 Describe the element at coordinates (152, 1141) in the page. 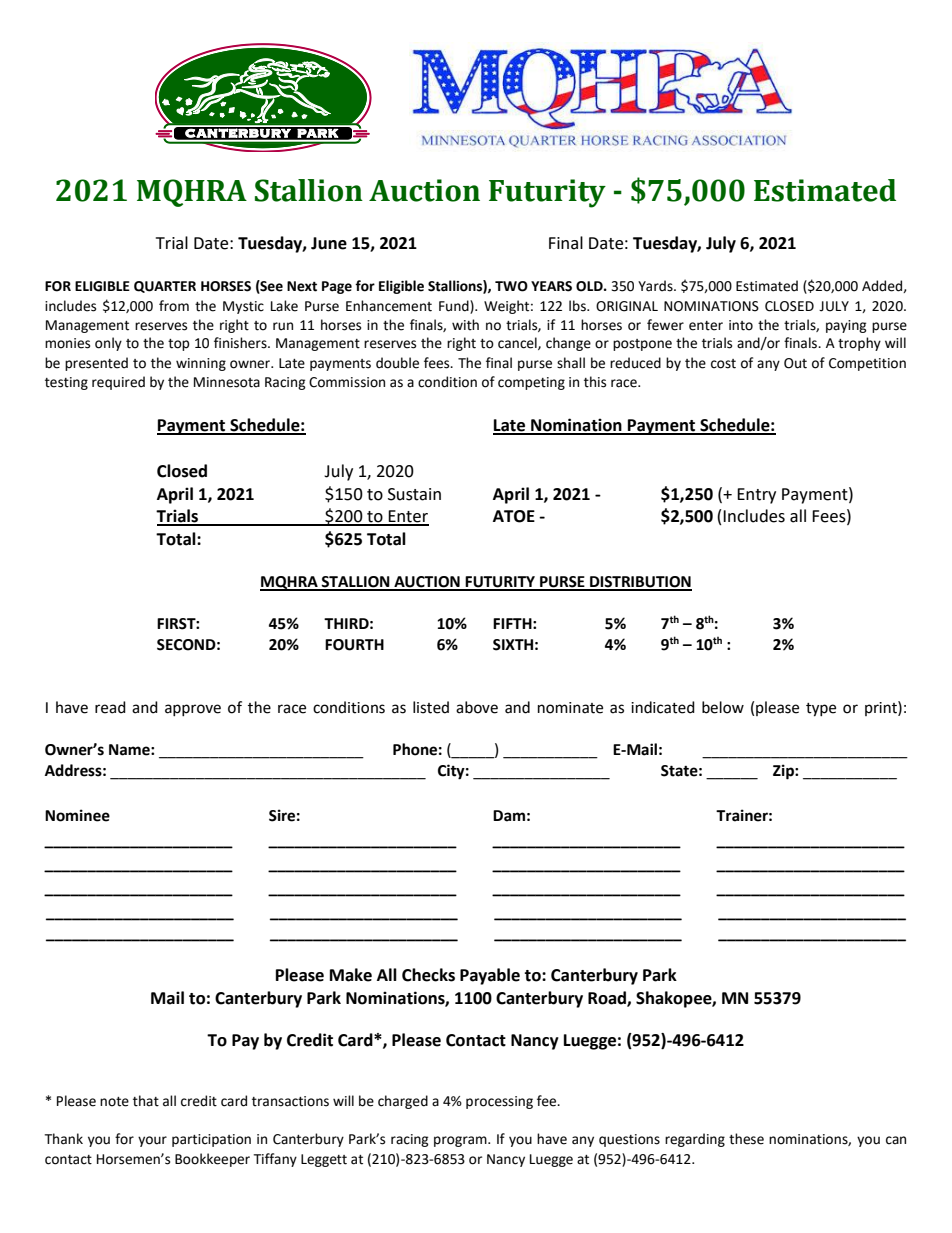

I see `your` at that location.
